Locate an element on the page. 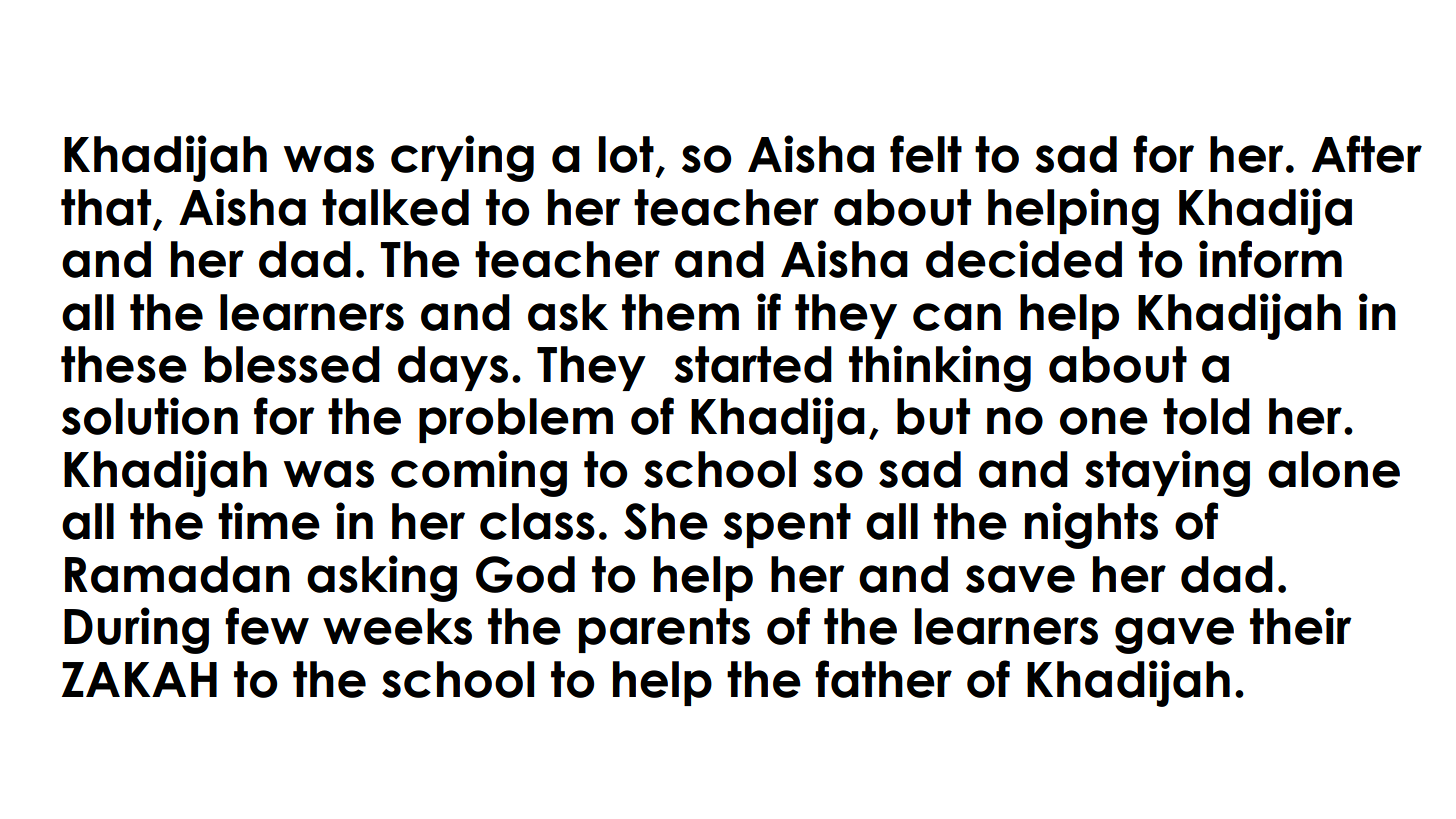 The image size is (1456, 819). solution is located at coordinates (150, 416).
